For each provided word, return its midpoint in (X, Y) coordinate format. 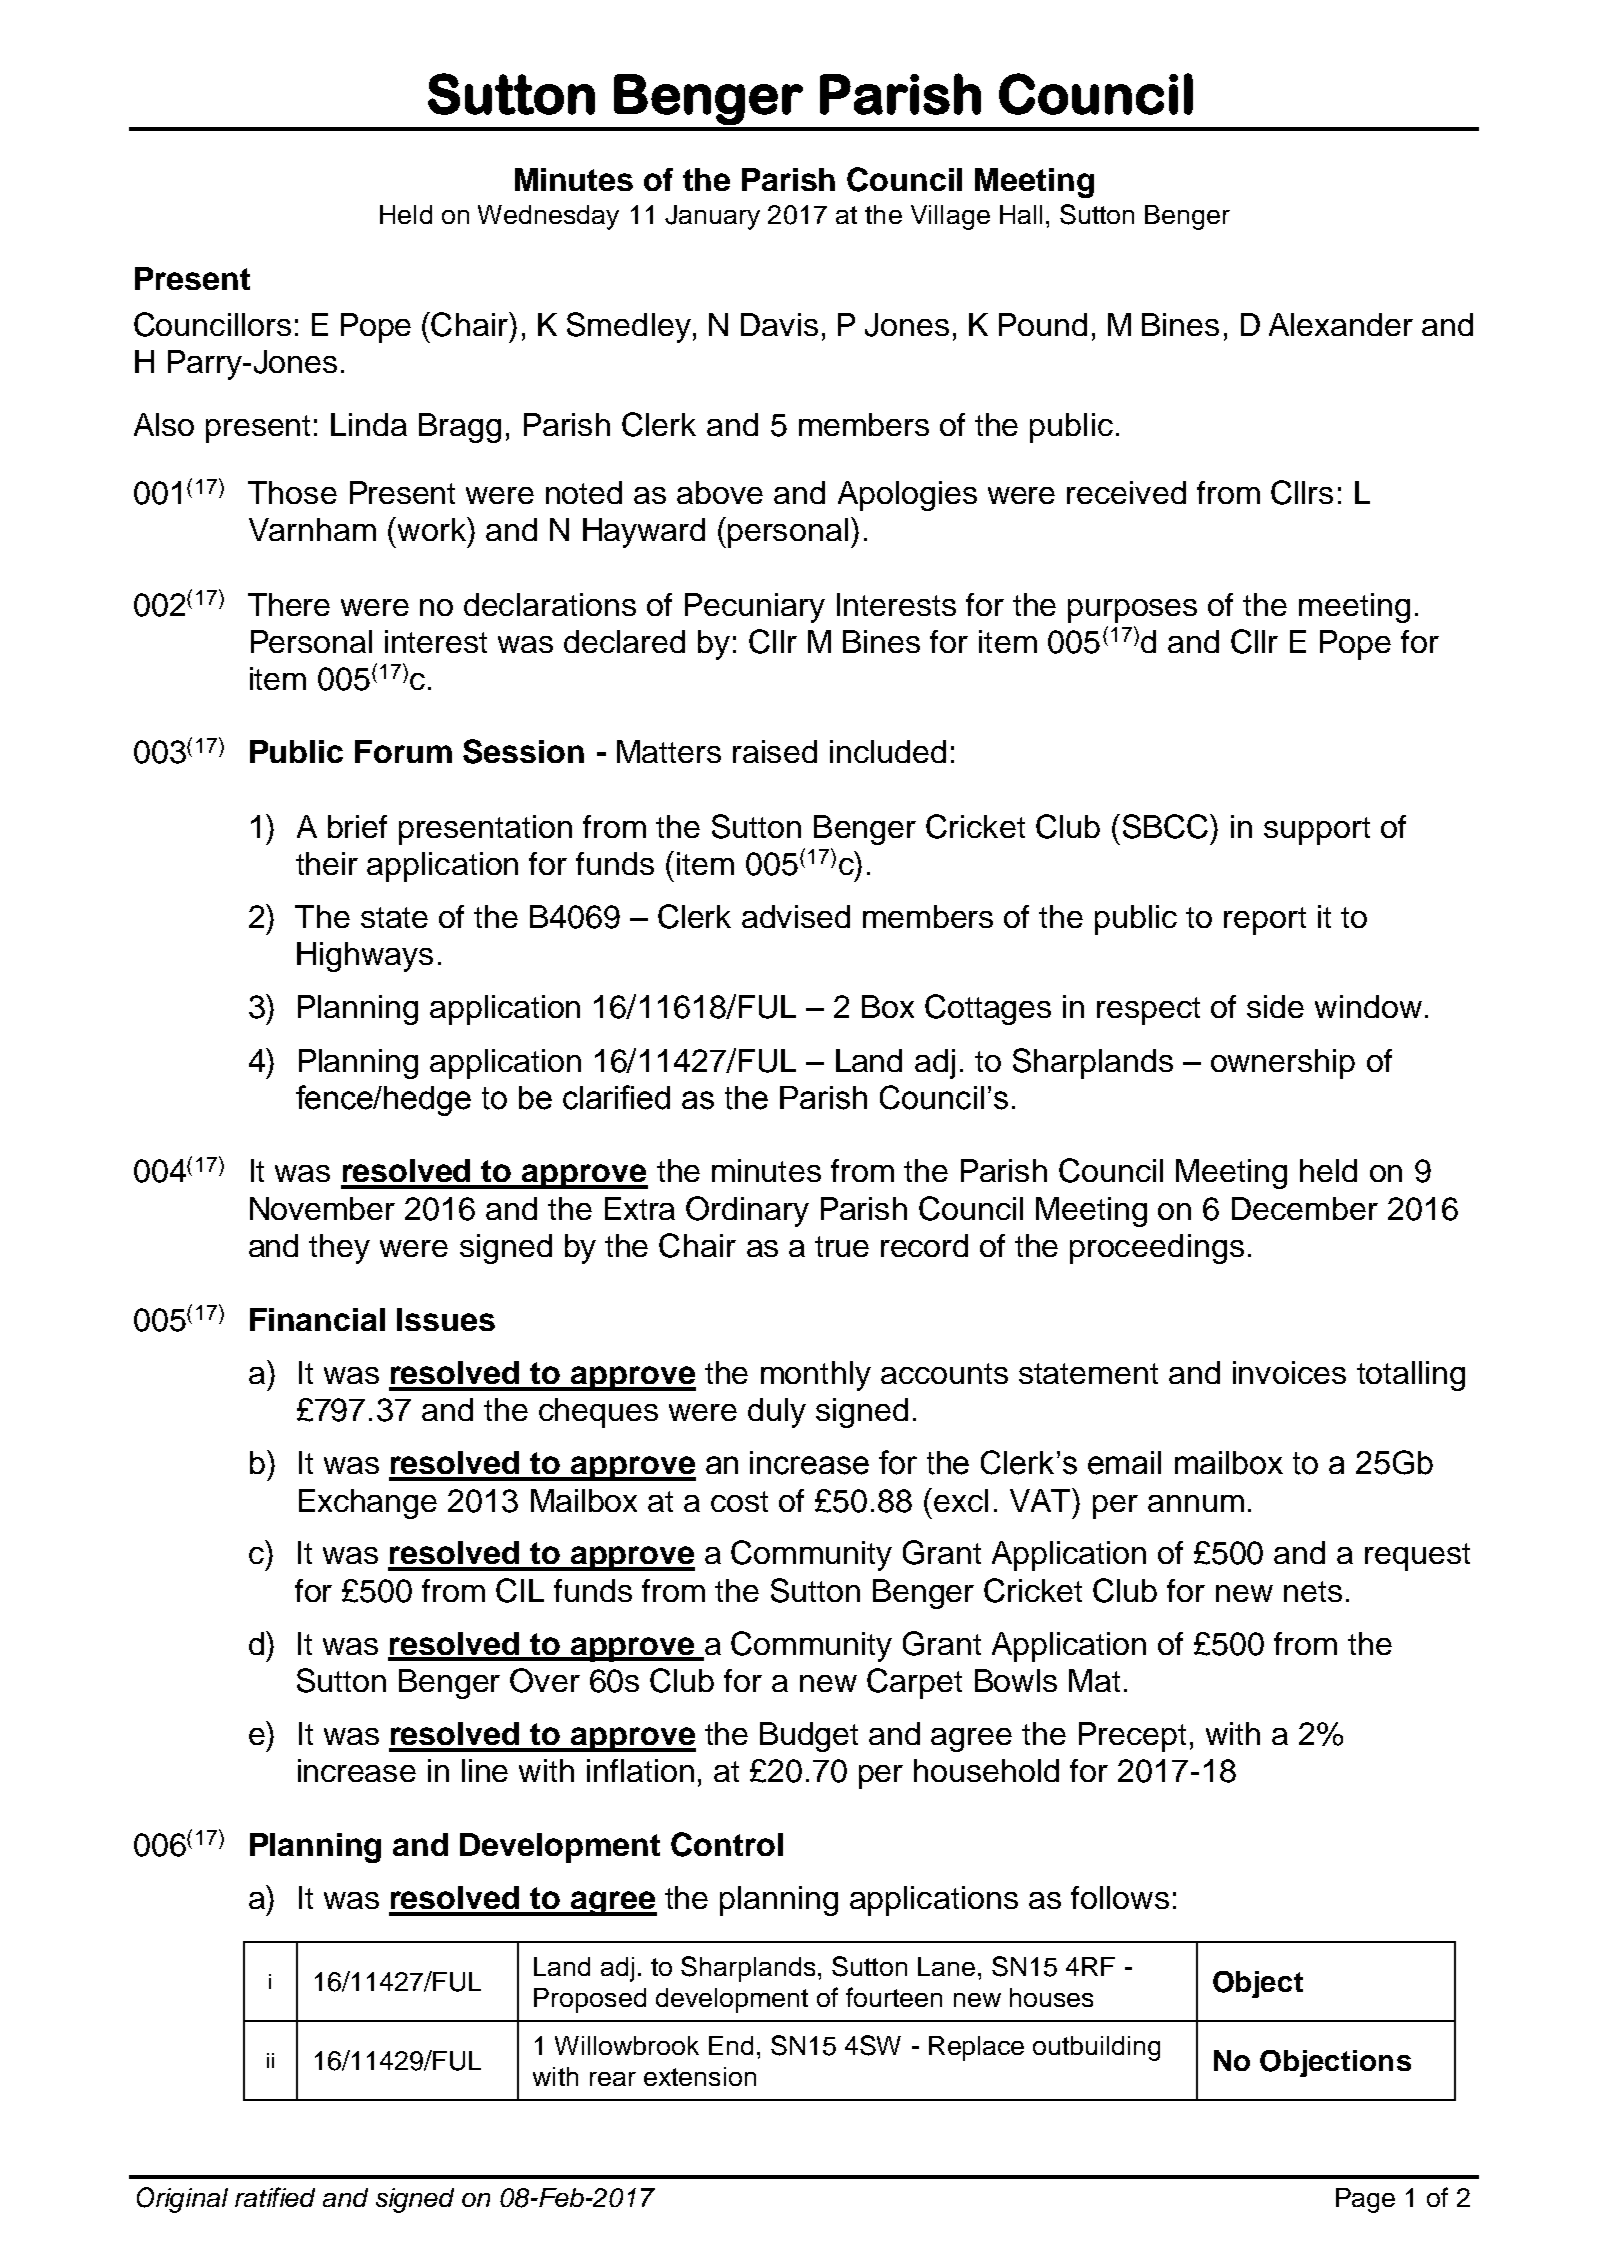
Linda (369, 424)
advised (796, 916)
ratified (275, 2197)
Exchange (368, 1504)
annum (1196, 1503)
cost (739, 1501)
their (327, 863)
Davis (779, 324)
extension (700, 2076)
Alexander (1341, 324)
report (1265, 921)
